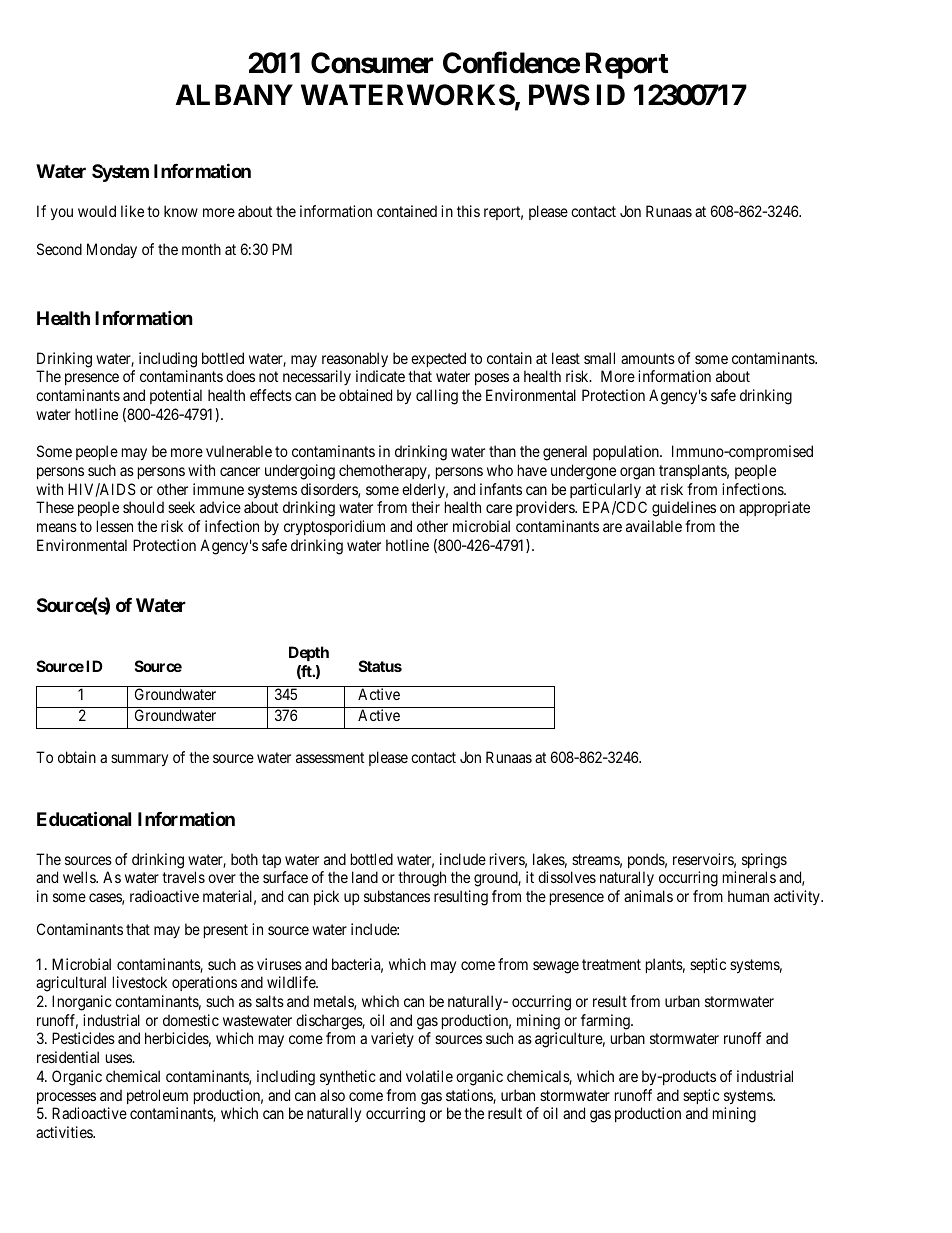 Image resolution: width=952 pixels, height=1233 pixels. Describe the element at coordinates (606, 1022) in the page. I see `farming` at that location.
